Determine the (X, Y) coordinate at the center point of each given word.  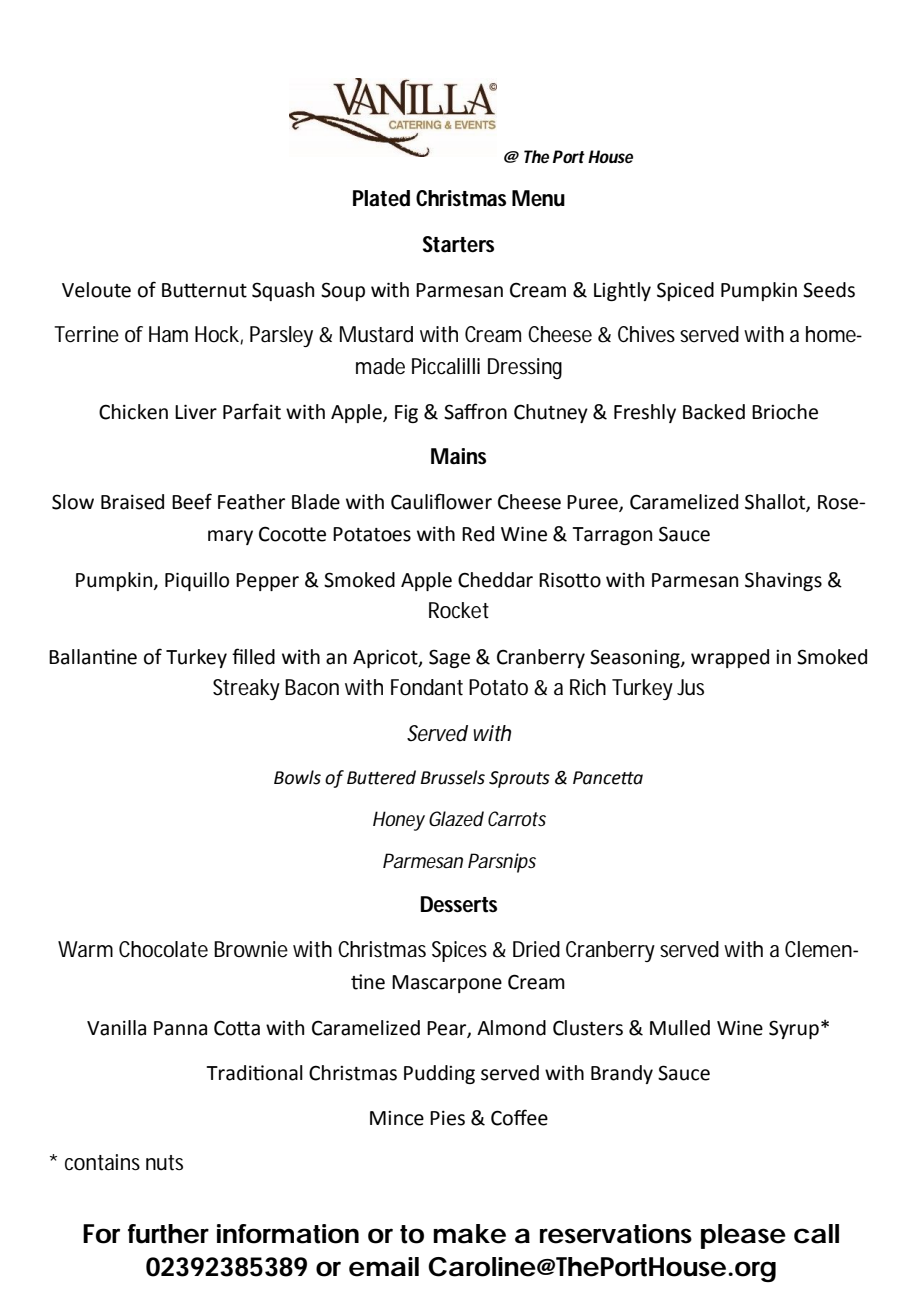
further (168, 1234)
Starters (458, 244)
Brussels (453, 777)
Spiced (685, 291)
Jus (690, 687)
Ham (168, 334)
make (469, 1234)
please (743, 1236)
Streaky (246, 689)
